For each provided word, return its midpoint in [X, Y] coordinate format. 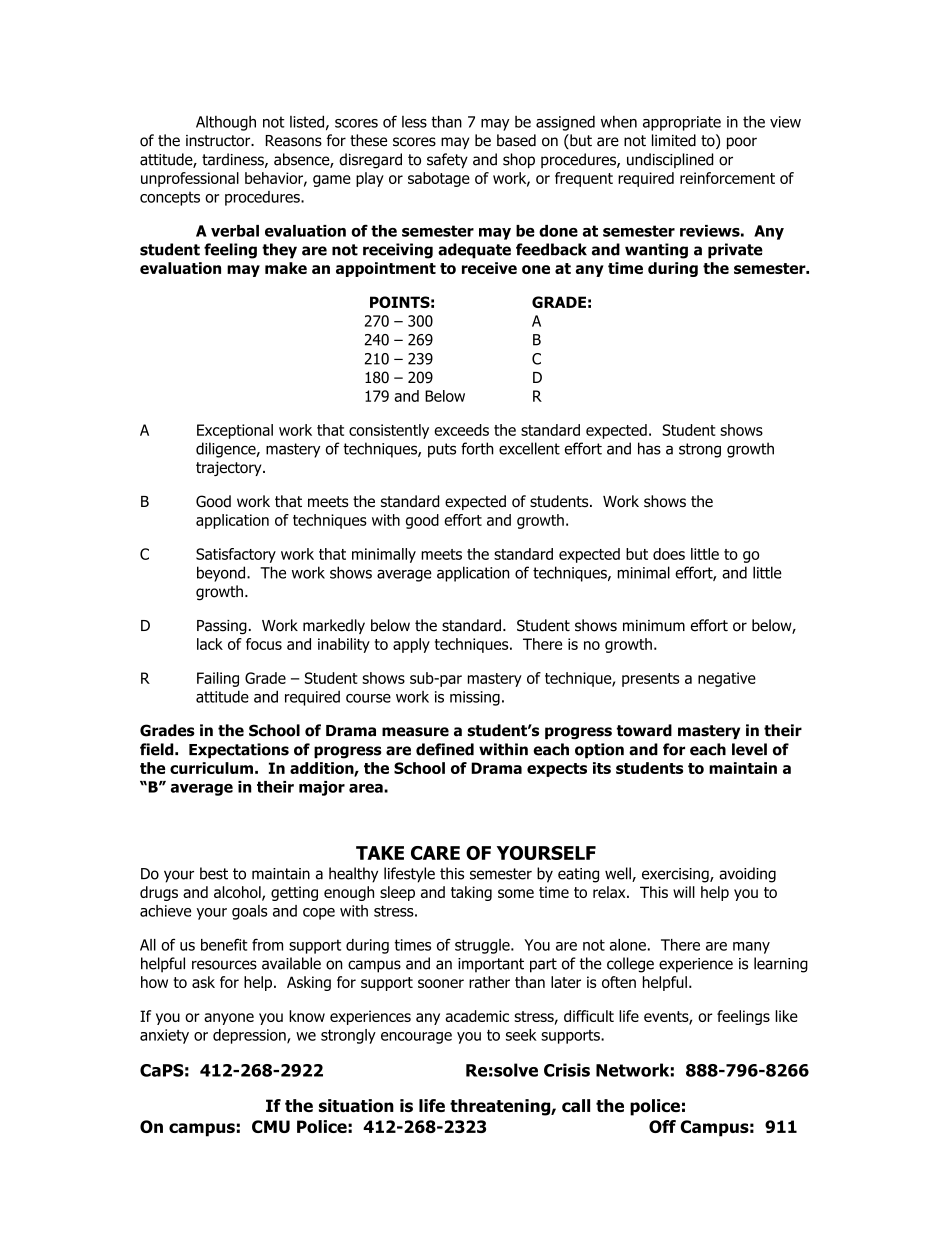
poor [742, 143]
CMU [271, 1126]
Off [662, 1126]
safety [447, 161]
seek [521, 1035]
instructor [219, 141]
